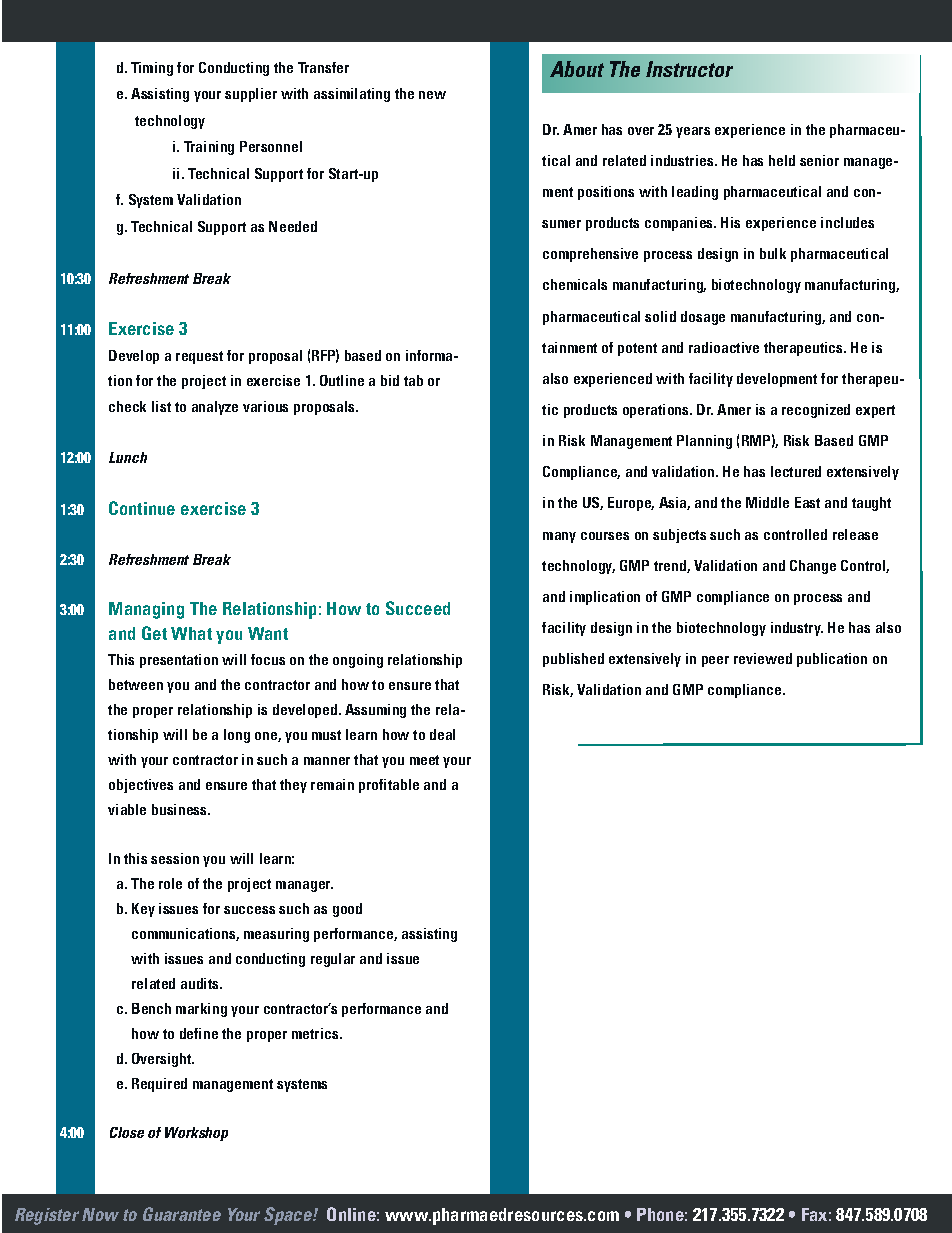 Image resolution: width=952 pixels, height=1233 pixels. Describe the element at coordinates (347, 910) in the page. I see `good` at that location.
